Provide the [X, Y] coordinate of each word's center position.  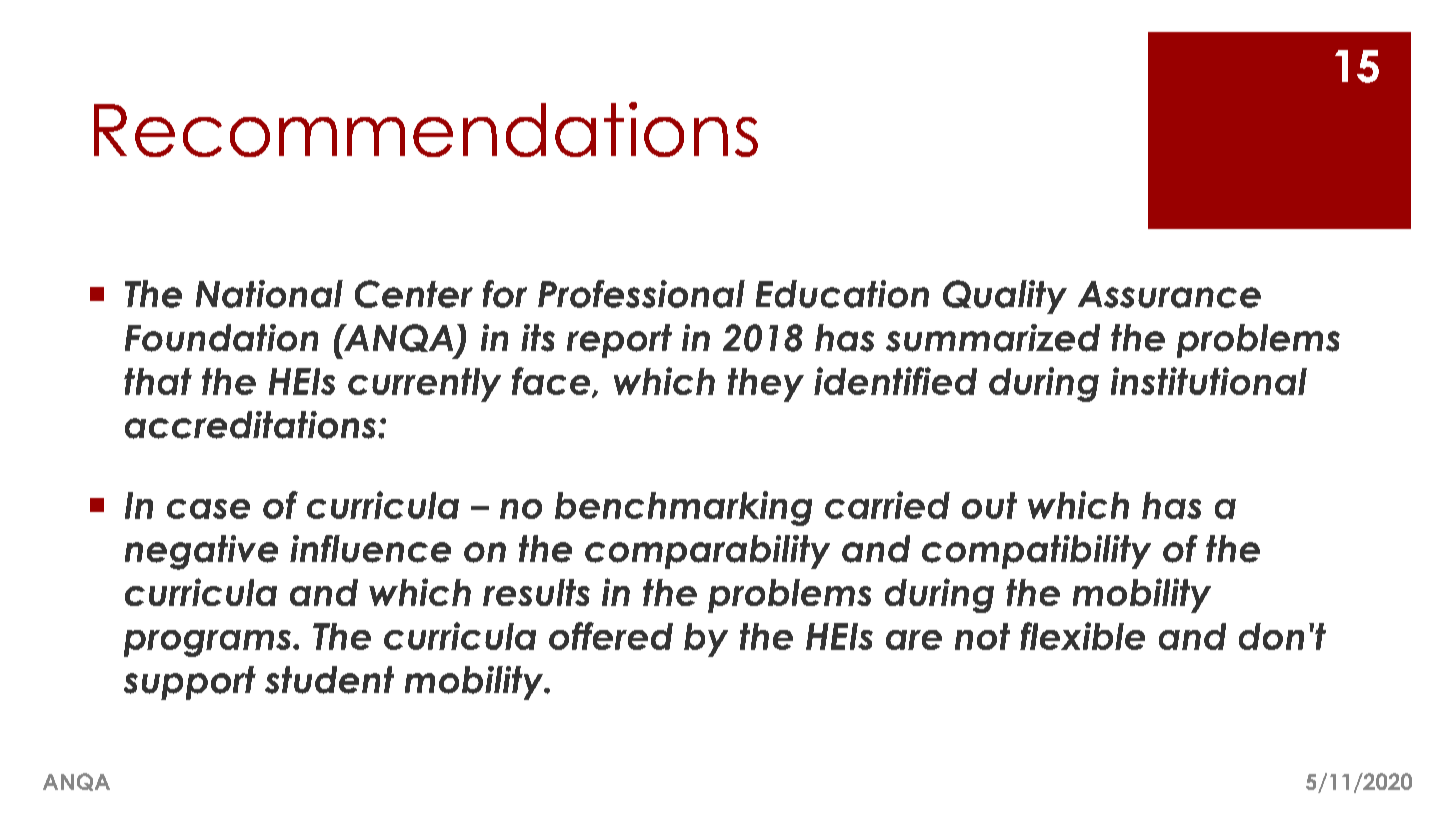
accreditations [250, 425]
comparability [707, 552]
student [329, 680]
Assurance [1169, 294]
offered [611, 636]
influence [370, 549]
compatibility [1036, 552]
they [766, 385]
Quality [1005, 297]
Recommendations [426, 129]
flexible [1082, 636]
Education [842, 294]
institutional [1209, 381]
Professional [641, 294]
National [269, 294]
